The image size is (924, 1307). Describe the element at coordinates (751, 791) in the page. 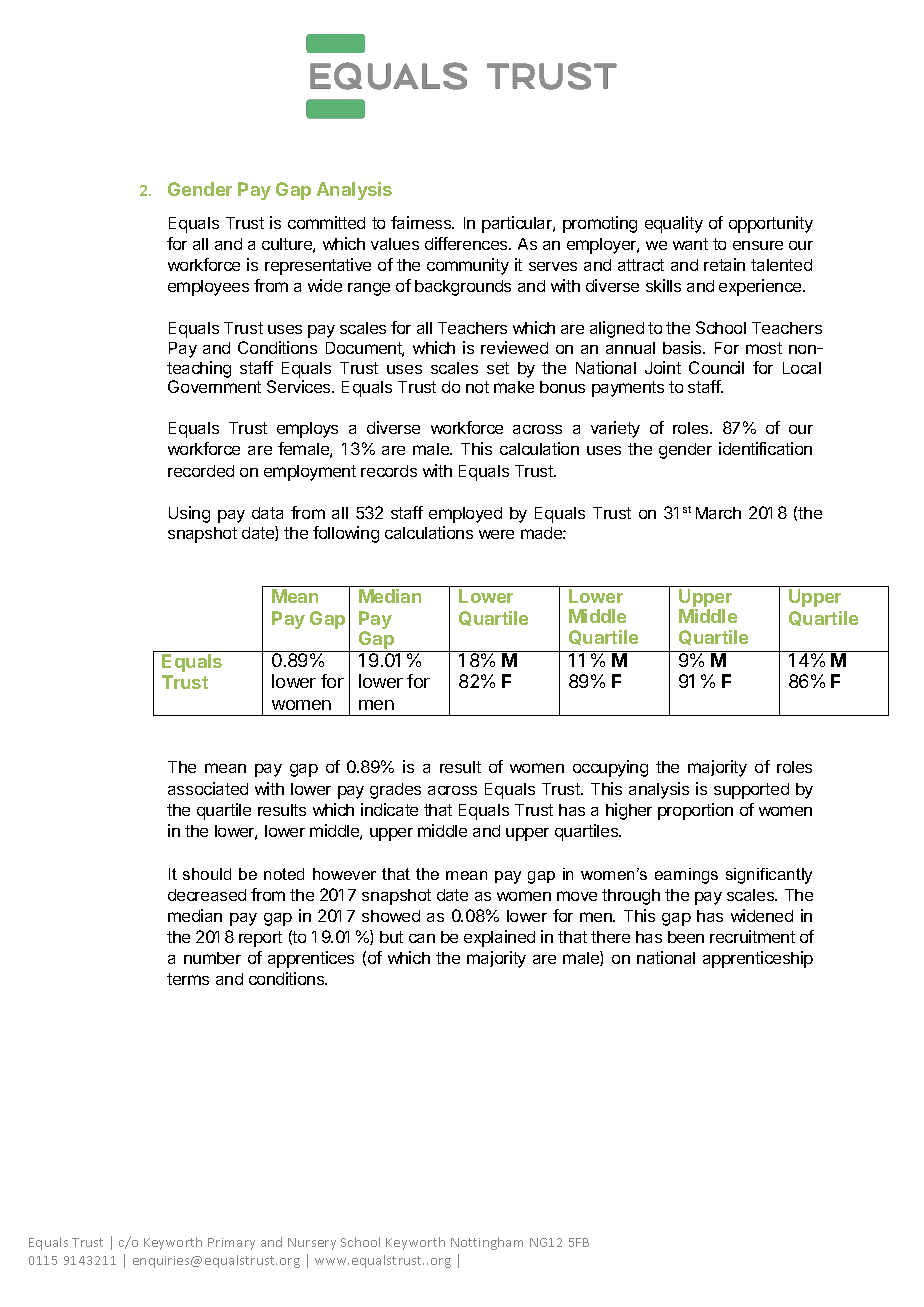

I see `supported` at that location.
